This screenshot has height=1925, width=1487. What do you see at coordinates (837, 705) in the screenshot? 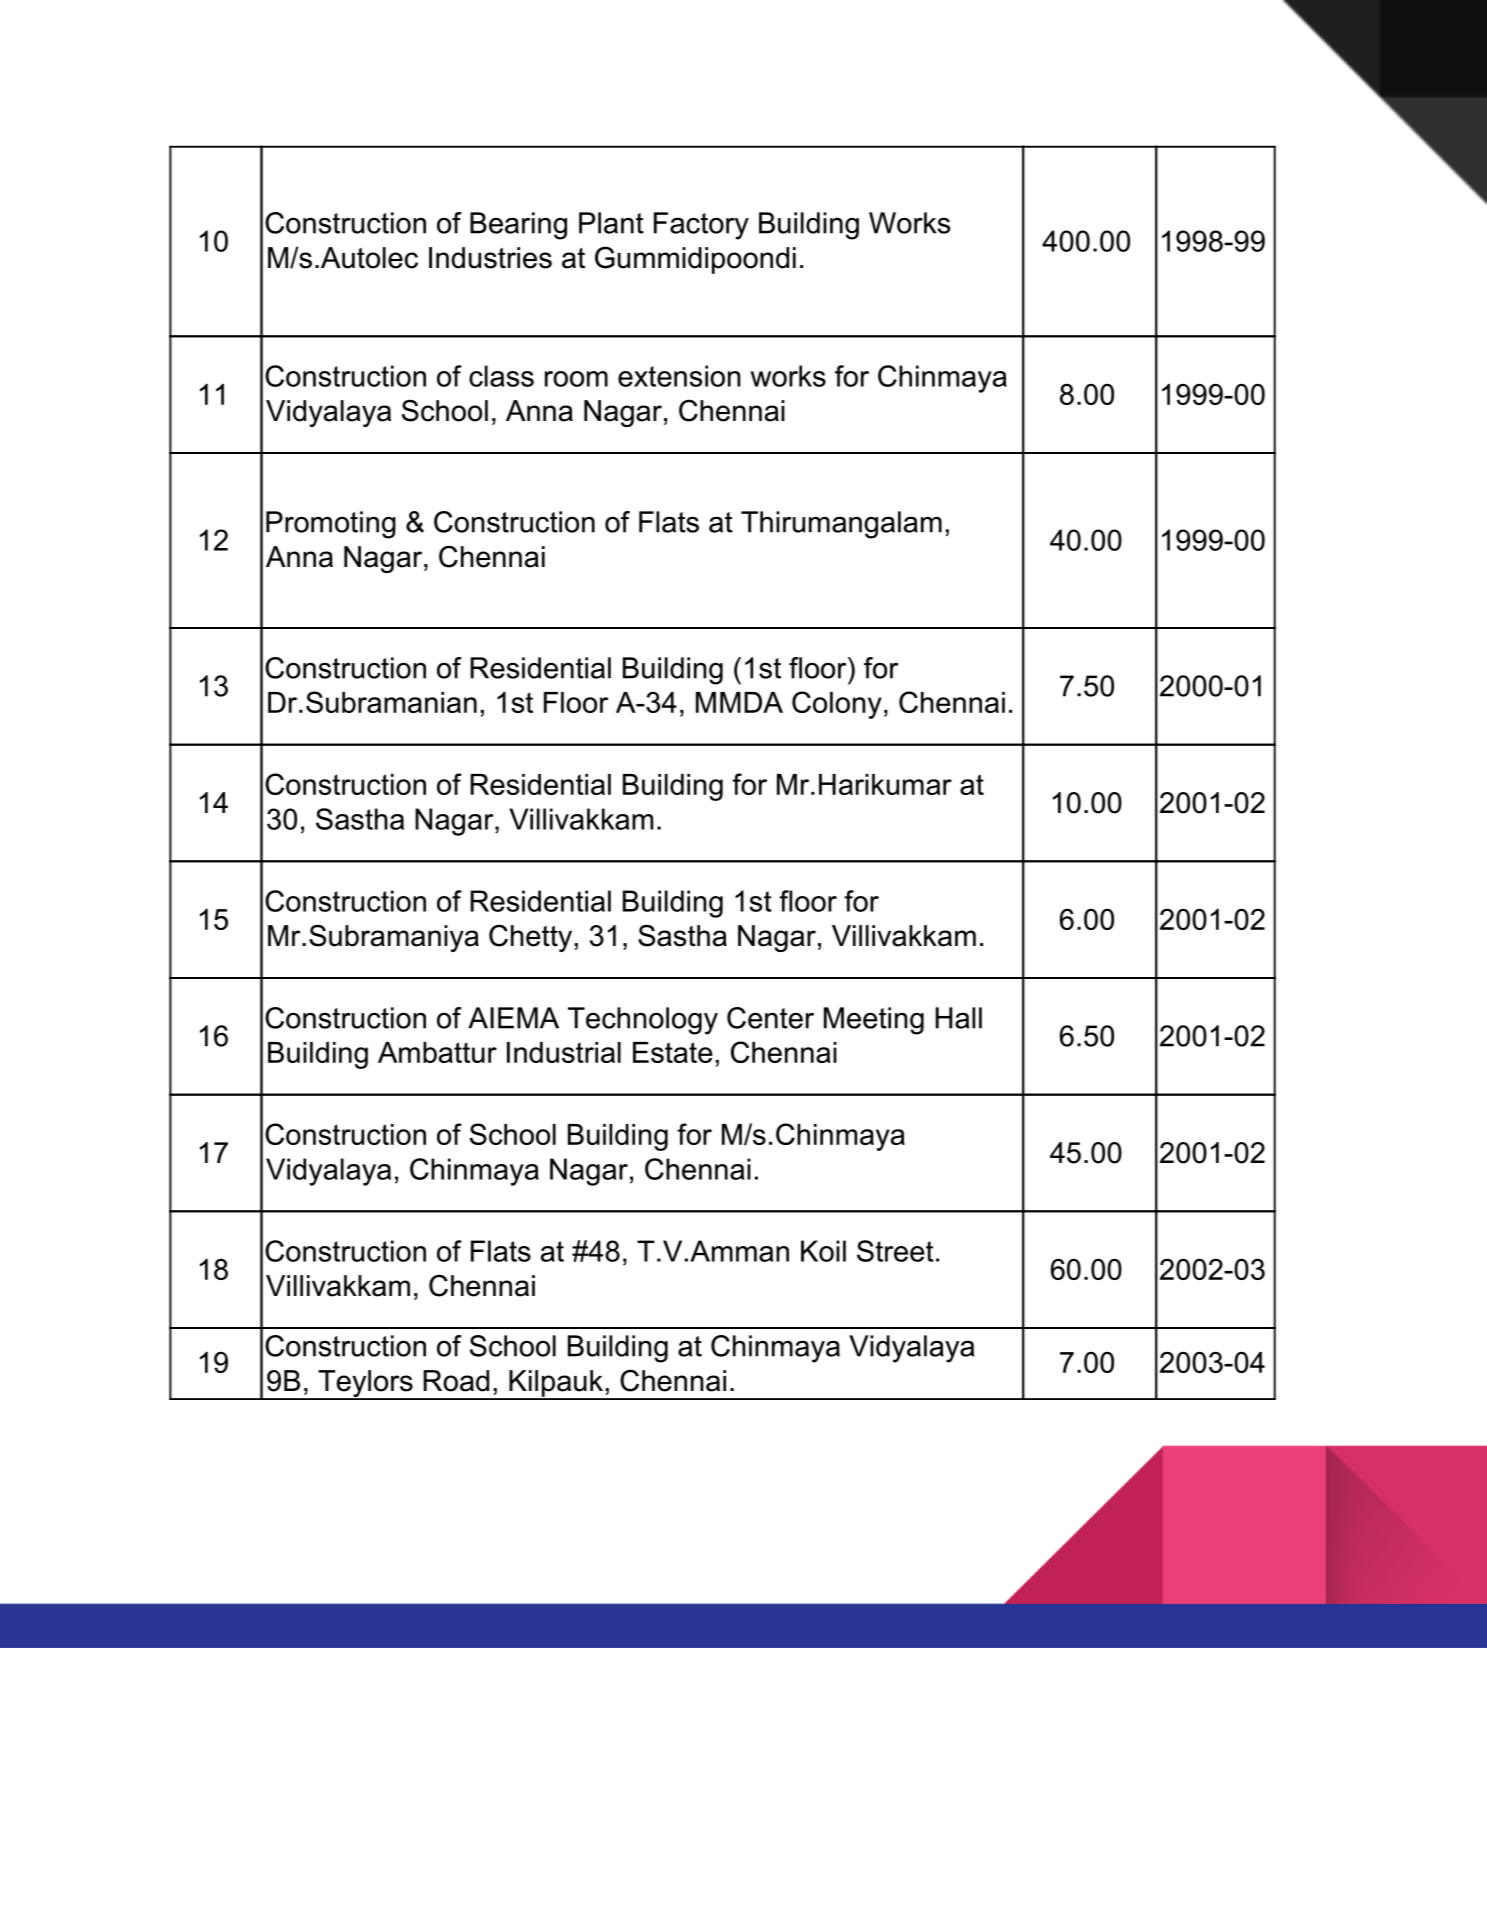
I see `Colony` at bounding box center [837, 705].
